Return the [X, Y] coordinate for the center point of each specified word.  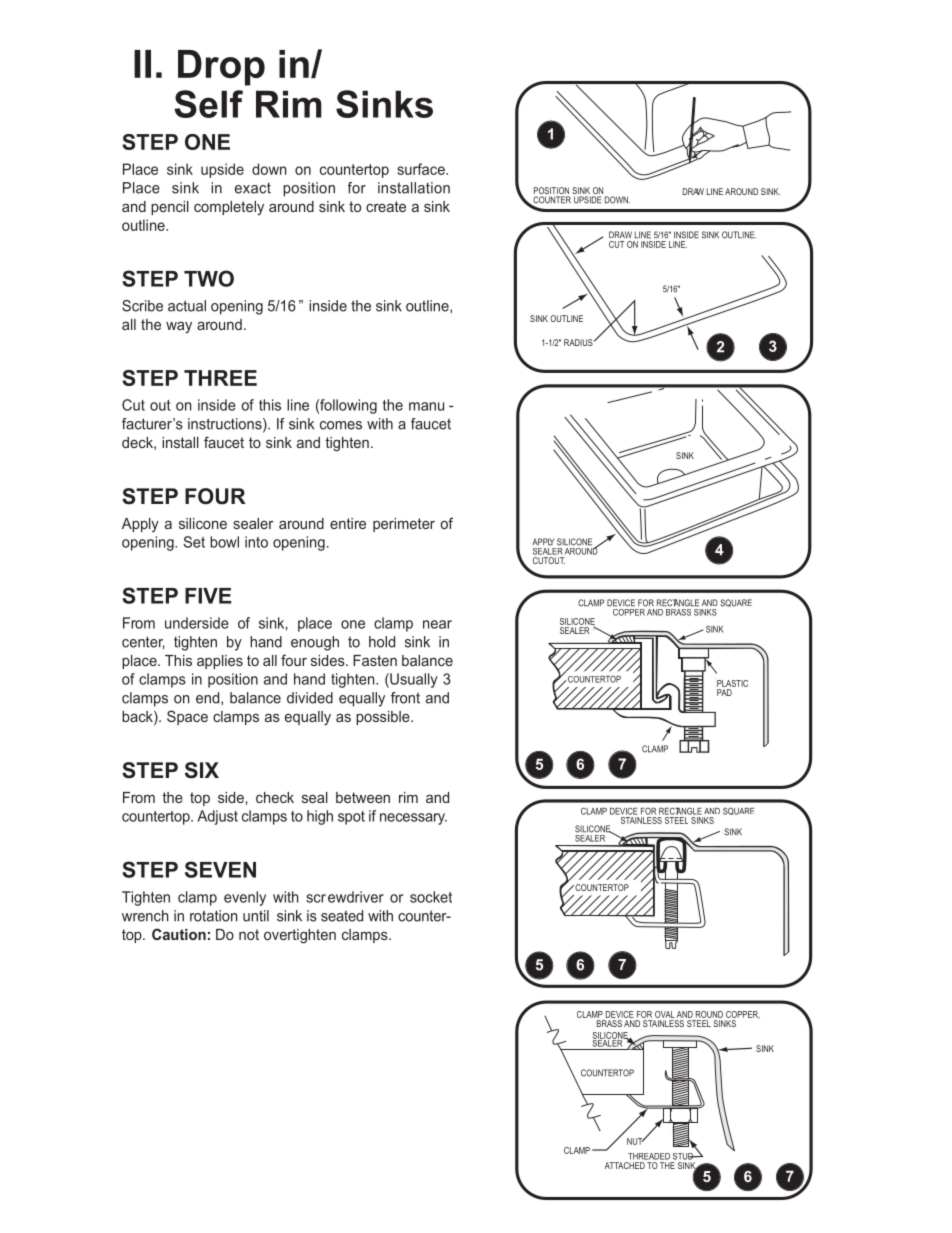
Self [208, 104]
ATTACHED [625, 1165]
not [249, 934]
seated [342, 916]
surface [422, 169]
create [386, 206]
